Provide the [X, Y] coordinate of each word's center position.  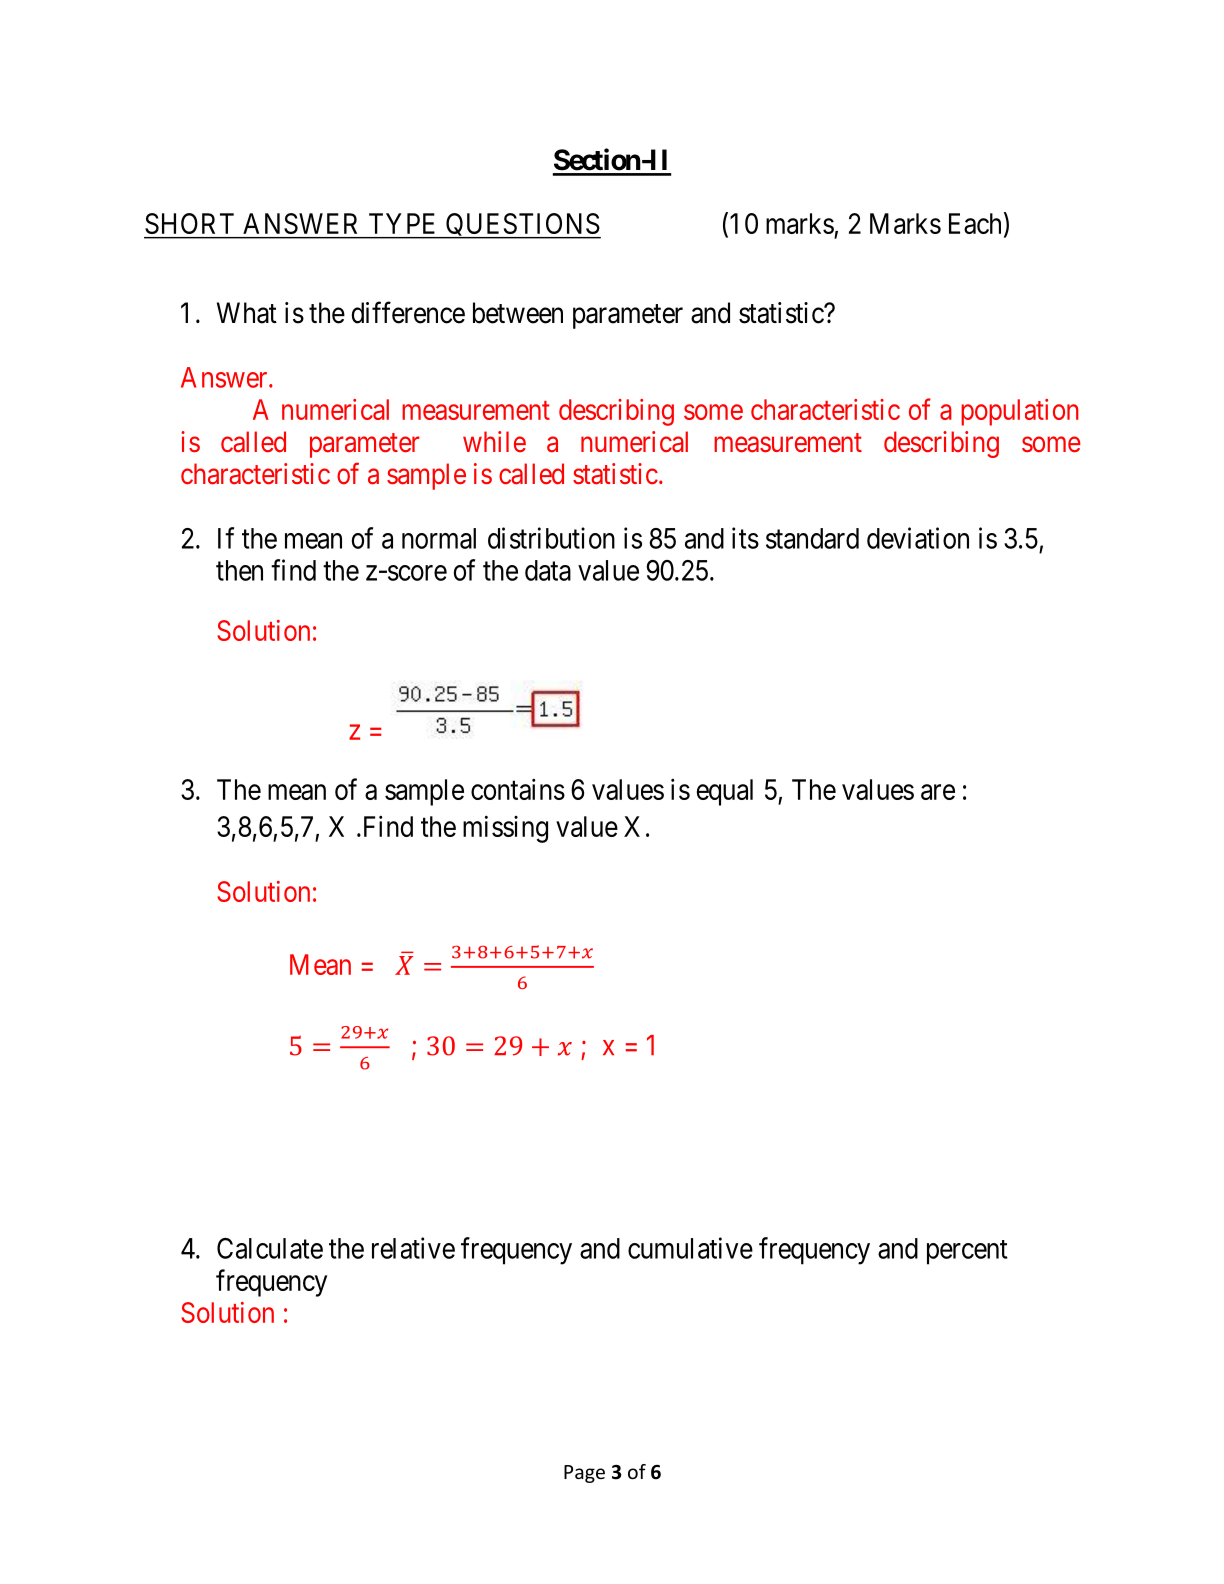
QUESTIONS [522, 226]
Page [584, 1474]
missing [505, 829]
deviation [918, 538]
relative [413, 1248]
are [938, 792]
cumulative [690, 1248]
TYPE [402, 223]
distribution [551, 538]
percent [967, 1252]
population [1020, 412]
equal [725, 792]
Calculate [270, 1248]
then [239, 570]
